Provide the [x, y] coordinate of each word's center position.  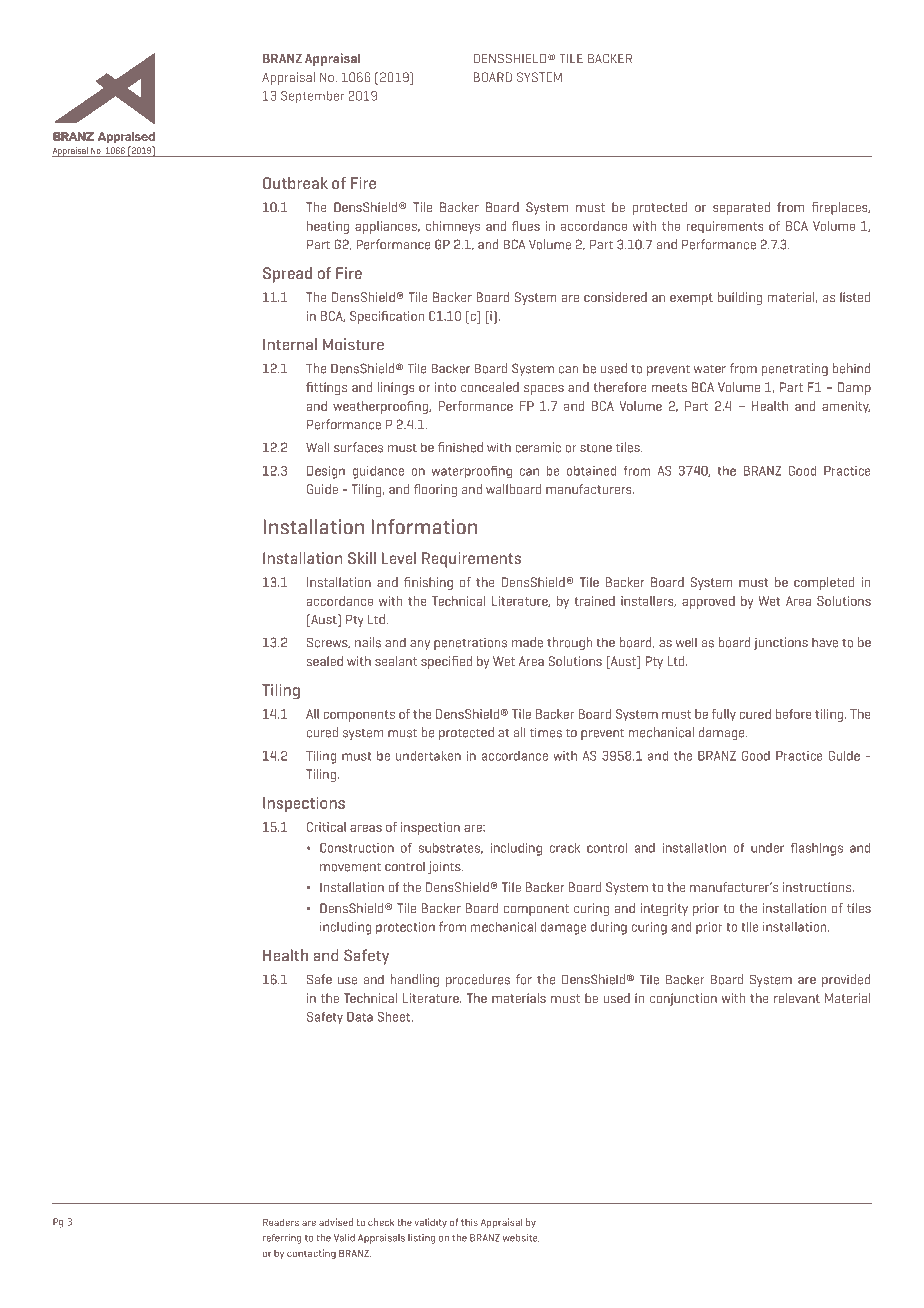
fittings [326, 388]
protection [405, 928]
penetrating [795, 369]
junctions [781, 643]
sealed [325, 661]
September [312, 97]
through [569, 643]
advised [336, 1222]
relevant [797, 998]
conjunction [683, 999]
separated [741, 208]
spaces [544, 390]
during [609, 928]
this [469, 1222]
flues [526, 226]
